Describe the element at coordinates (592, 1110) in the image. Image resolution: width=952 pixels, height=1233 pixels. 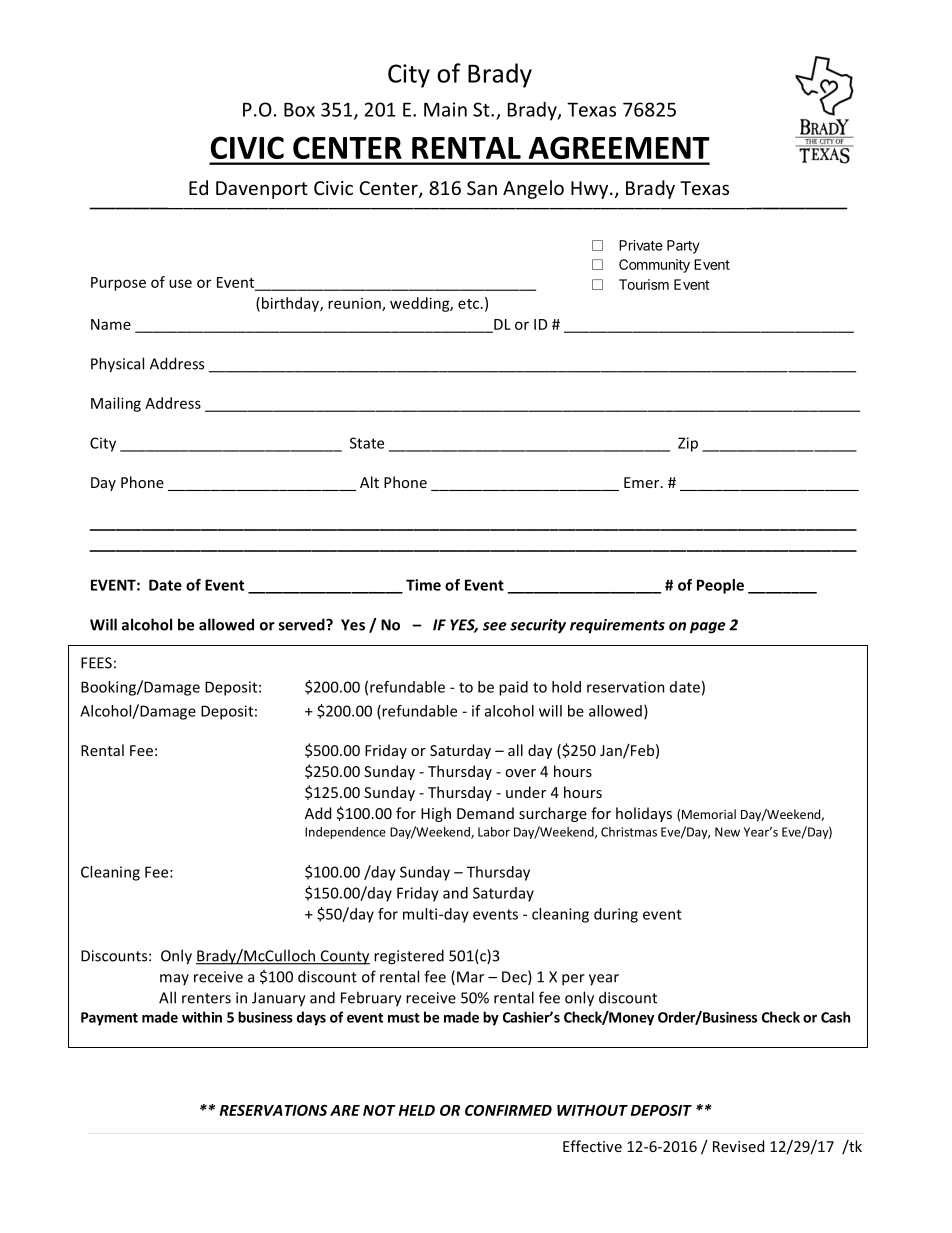
I see `WITHOUT` at that location.
